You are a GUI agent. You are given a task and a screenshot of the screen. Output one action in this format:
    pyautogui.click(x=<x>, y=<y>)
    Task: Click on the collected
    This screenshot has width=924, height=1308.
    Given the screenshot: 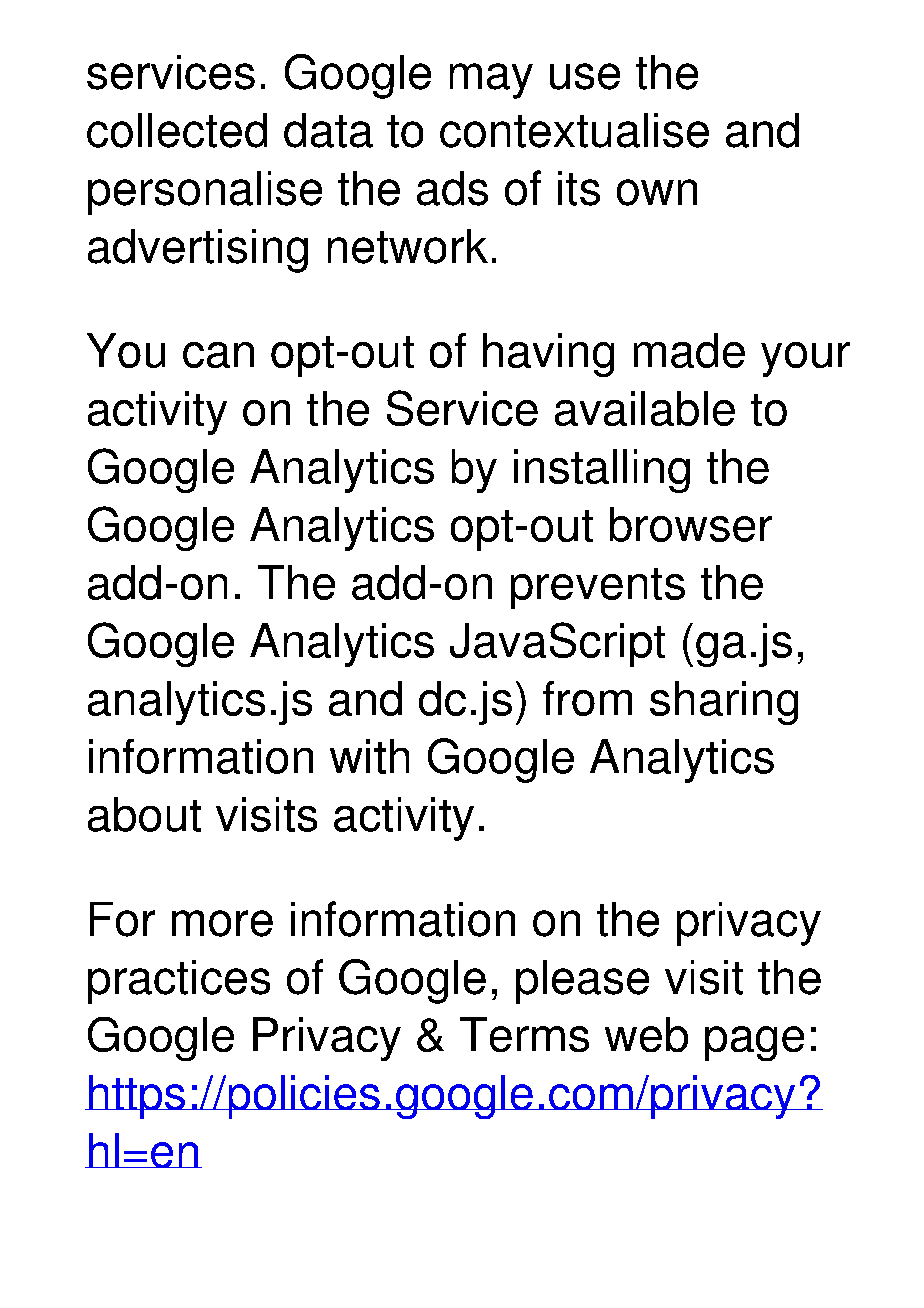 What is the action you would take?
    pyautogui.click(x=177, y=130)
